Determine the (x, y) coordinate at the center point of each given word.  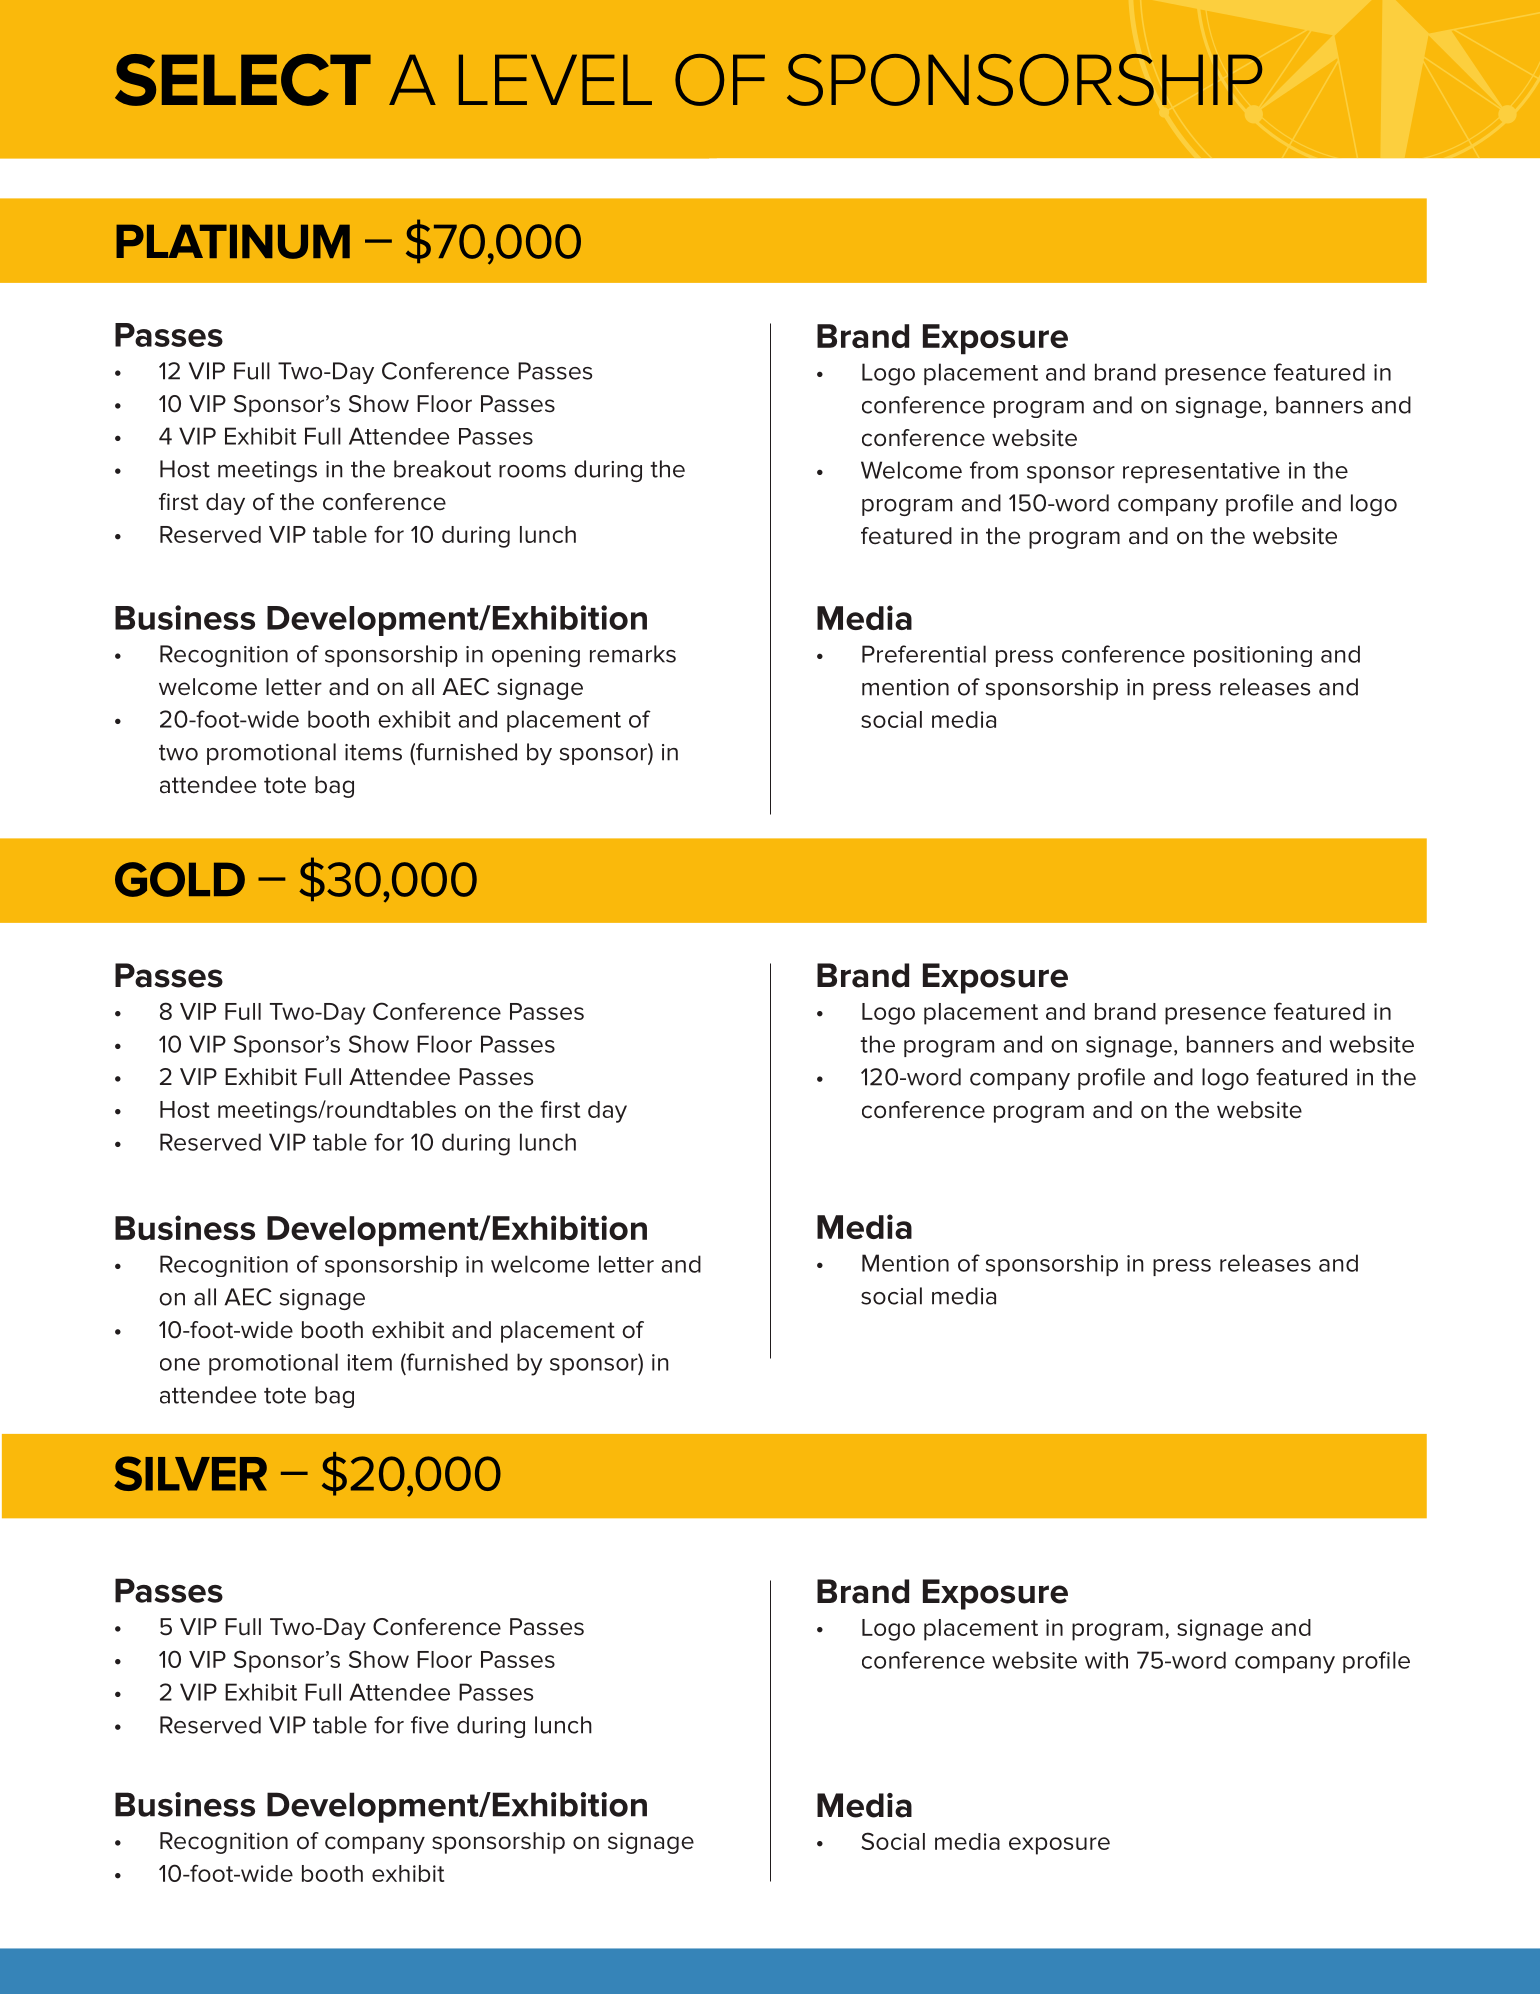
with (1106, 1660)
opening (536, 656)
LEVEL (555, 79)
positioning (1253, 656)
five (430, 1725)
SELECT (243, 80)
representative (1201, 472)
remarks (633, 654)
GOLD (180, 879)
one (180, 1364)
